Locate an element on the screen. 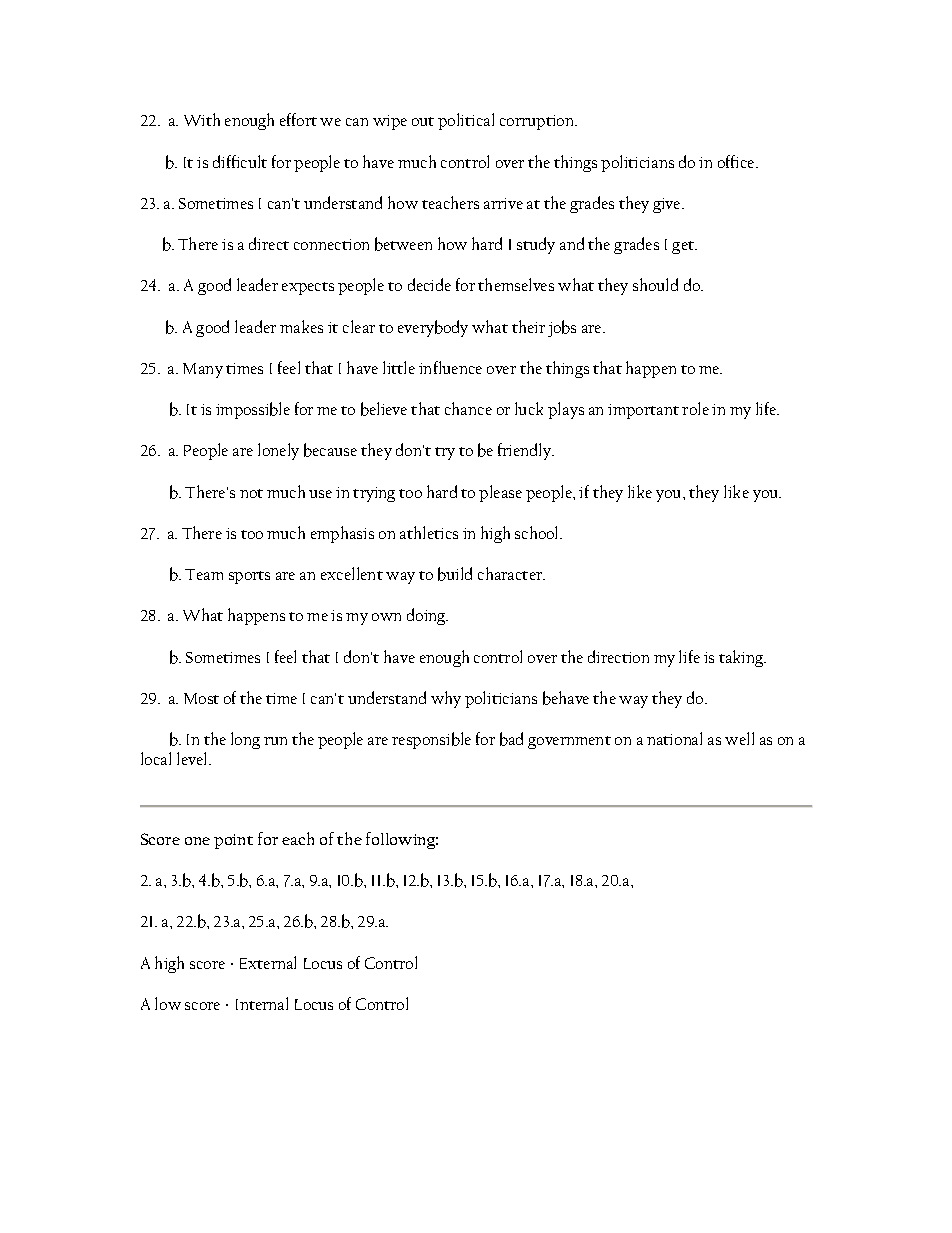  influence is located at coordinates (450, 367).
